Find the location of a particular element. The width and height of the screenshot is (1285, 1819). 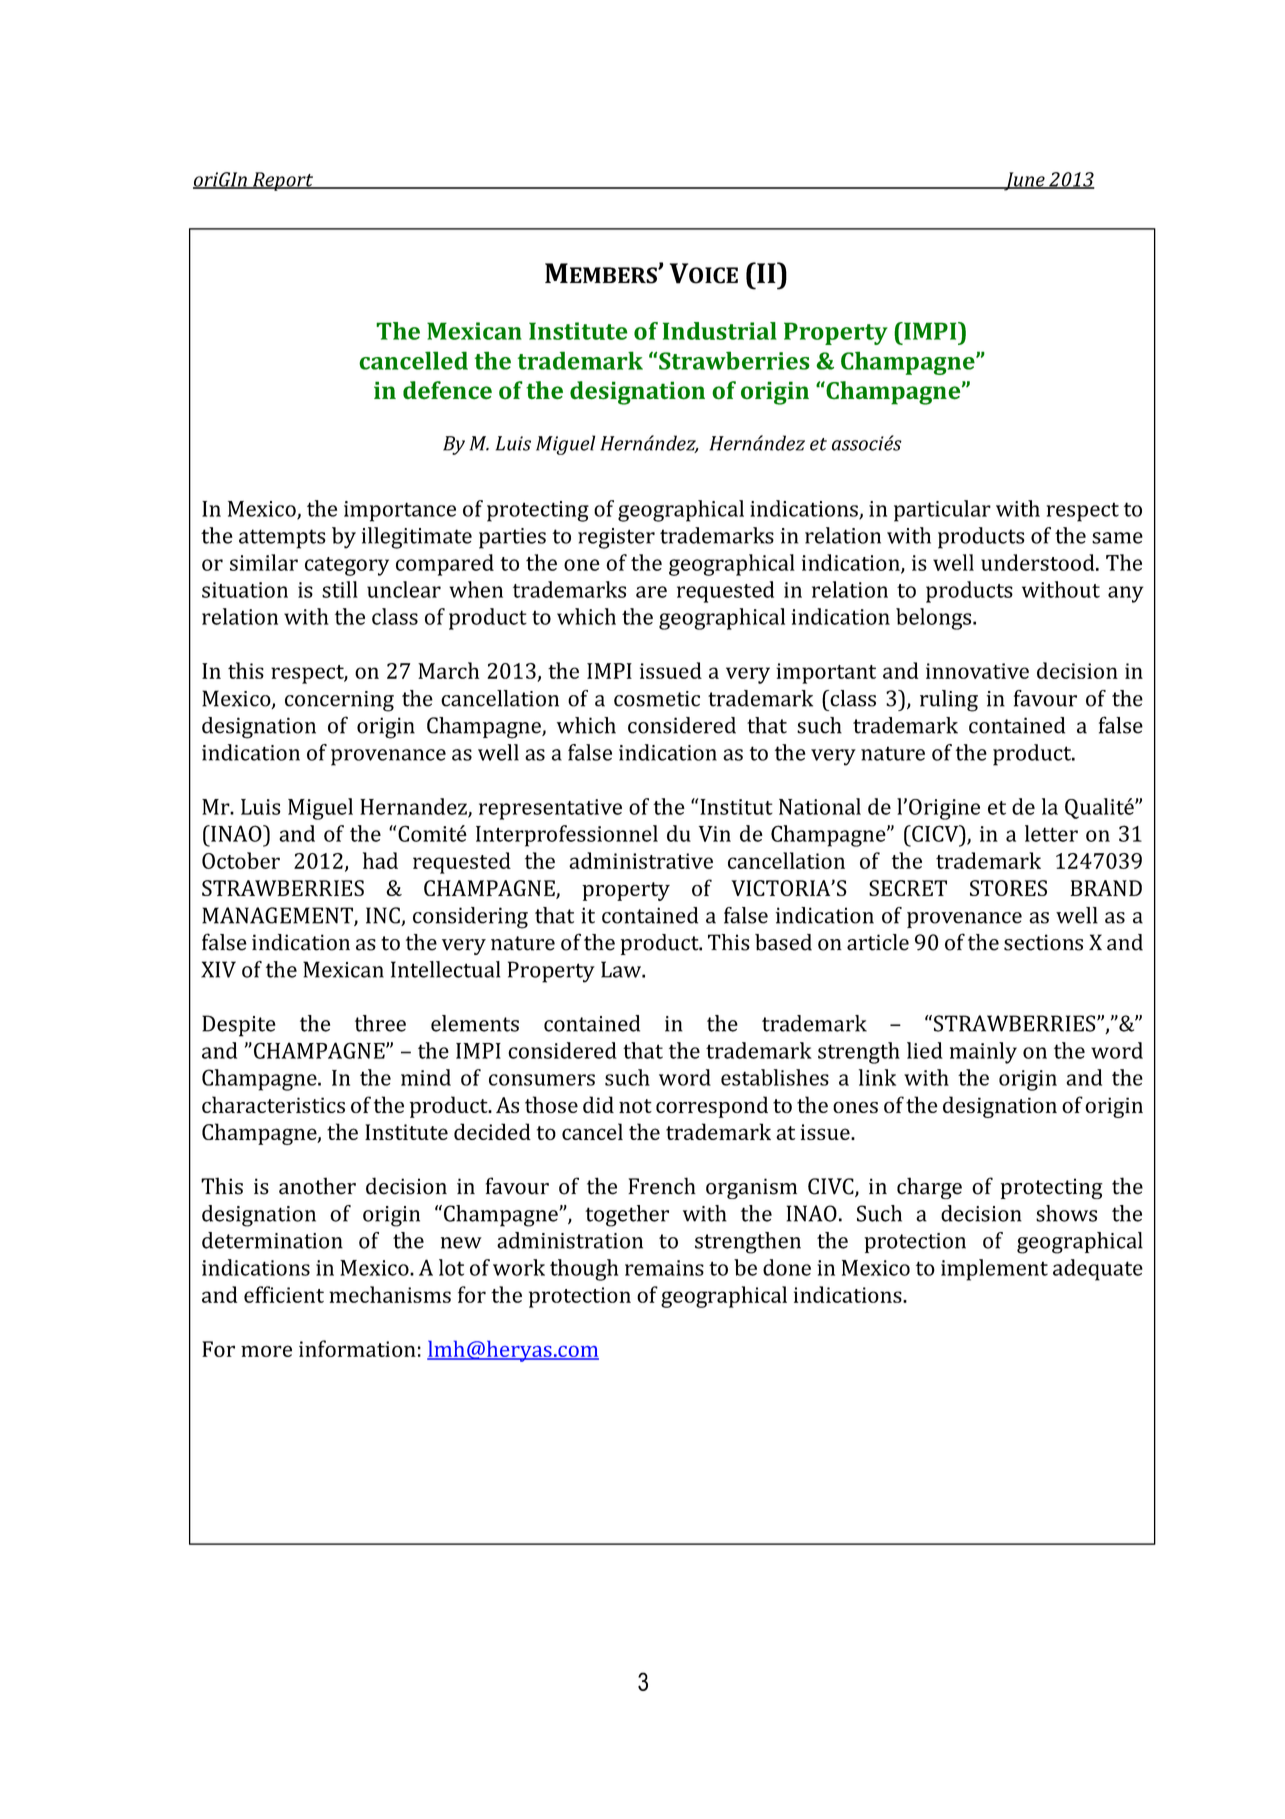

cosmetic is located at coordinates (657, 699).
